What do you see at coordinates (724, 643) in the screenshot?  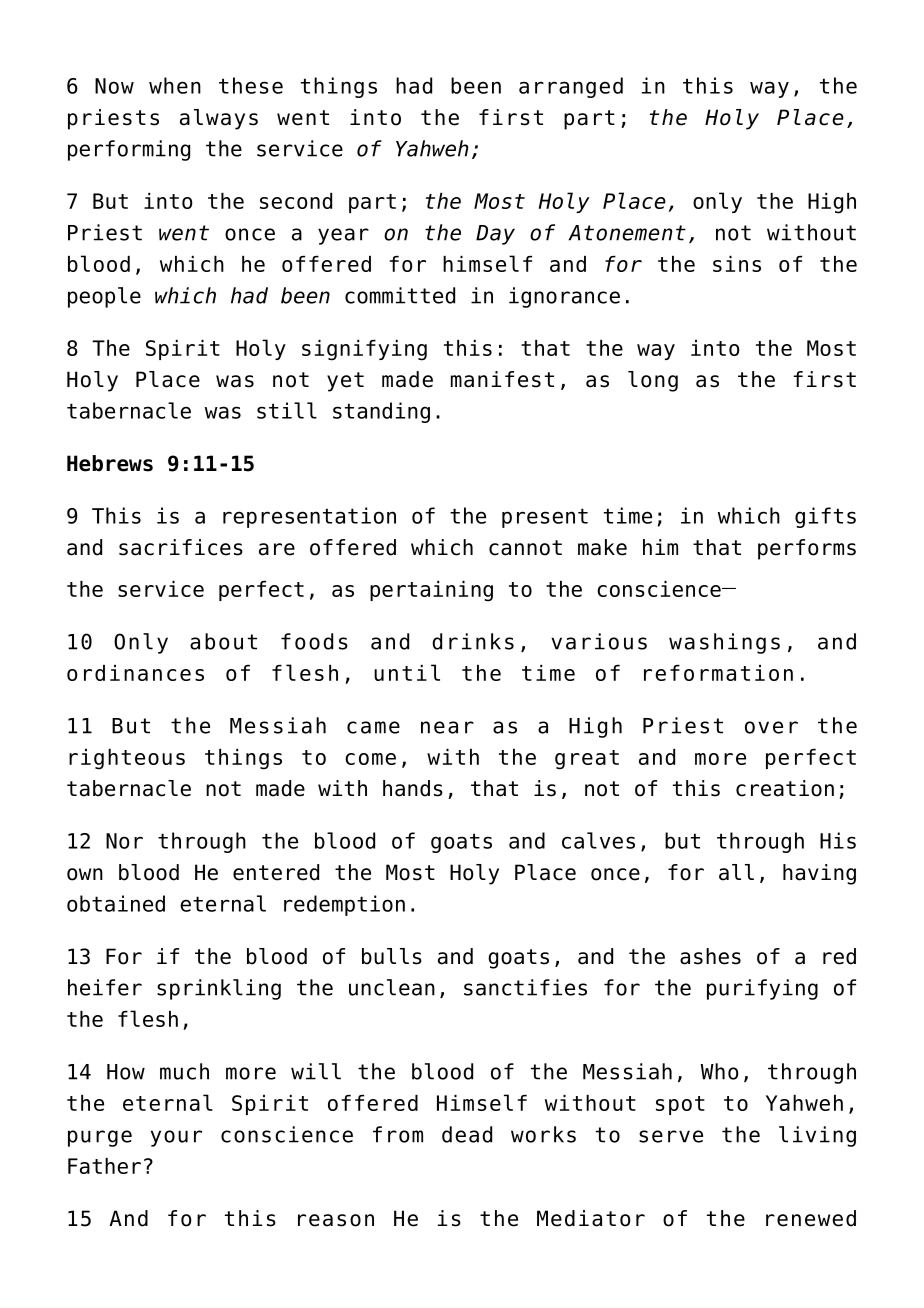 I see `washings` at bounding box center [724, 643].
